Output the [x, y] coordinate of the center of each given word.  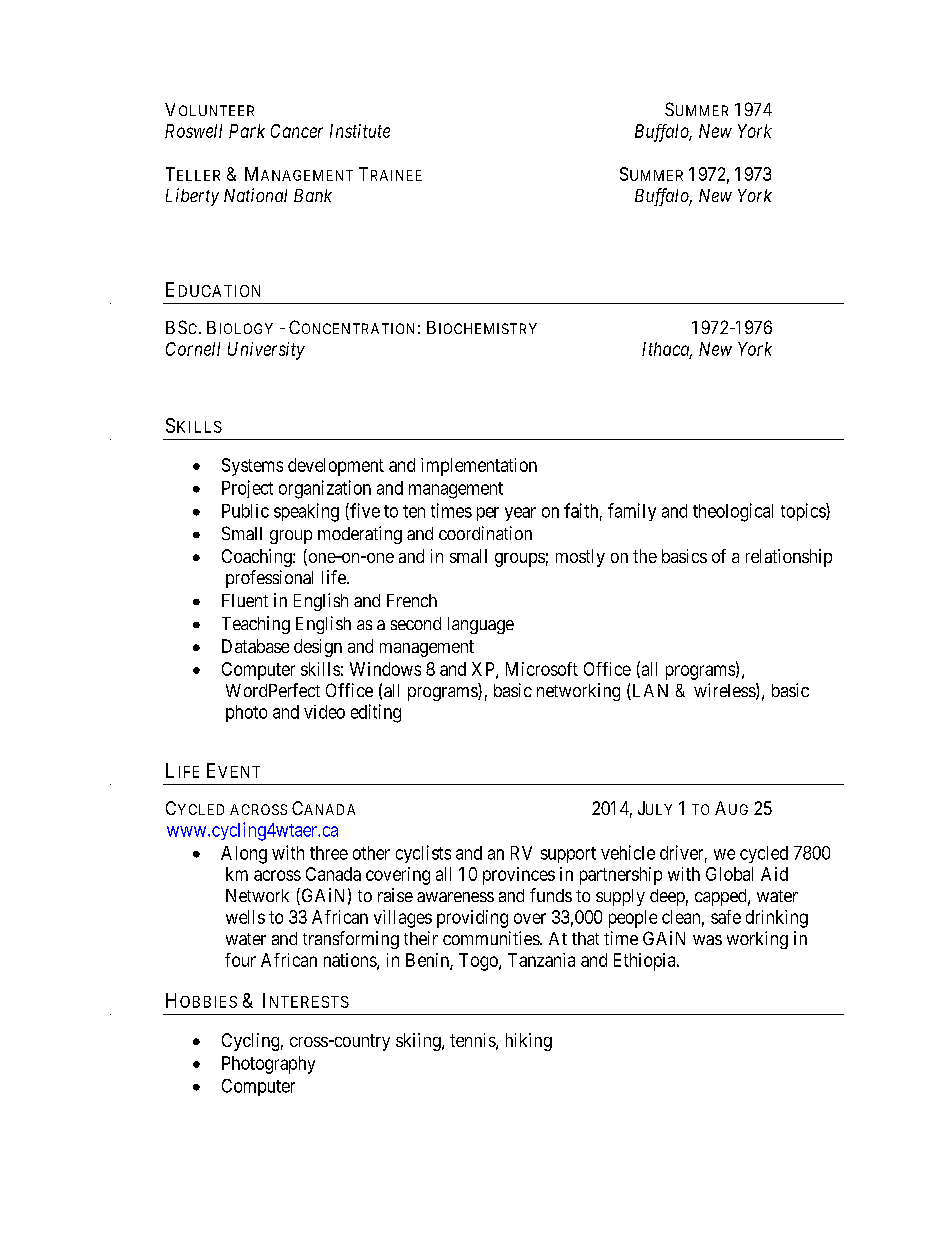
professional [269, 579]
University [266, 351]
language [481, 625]
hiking [529, 1042]
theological [733, 512]
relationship [789, 558]
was [707, 940]
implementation [479, 467]
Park [247, 131]
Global [729, 874]
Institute [360, 131]
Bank [313, 195]
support [568, 855]
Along [244, 855]
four [240, 960]
